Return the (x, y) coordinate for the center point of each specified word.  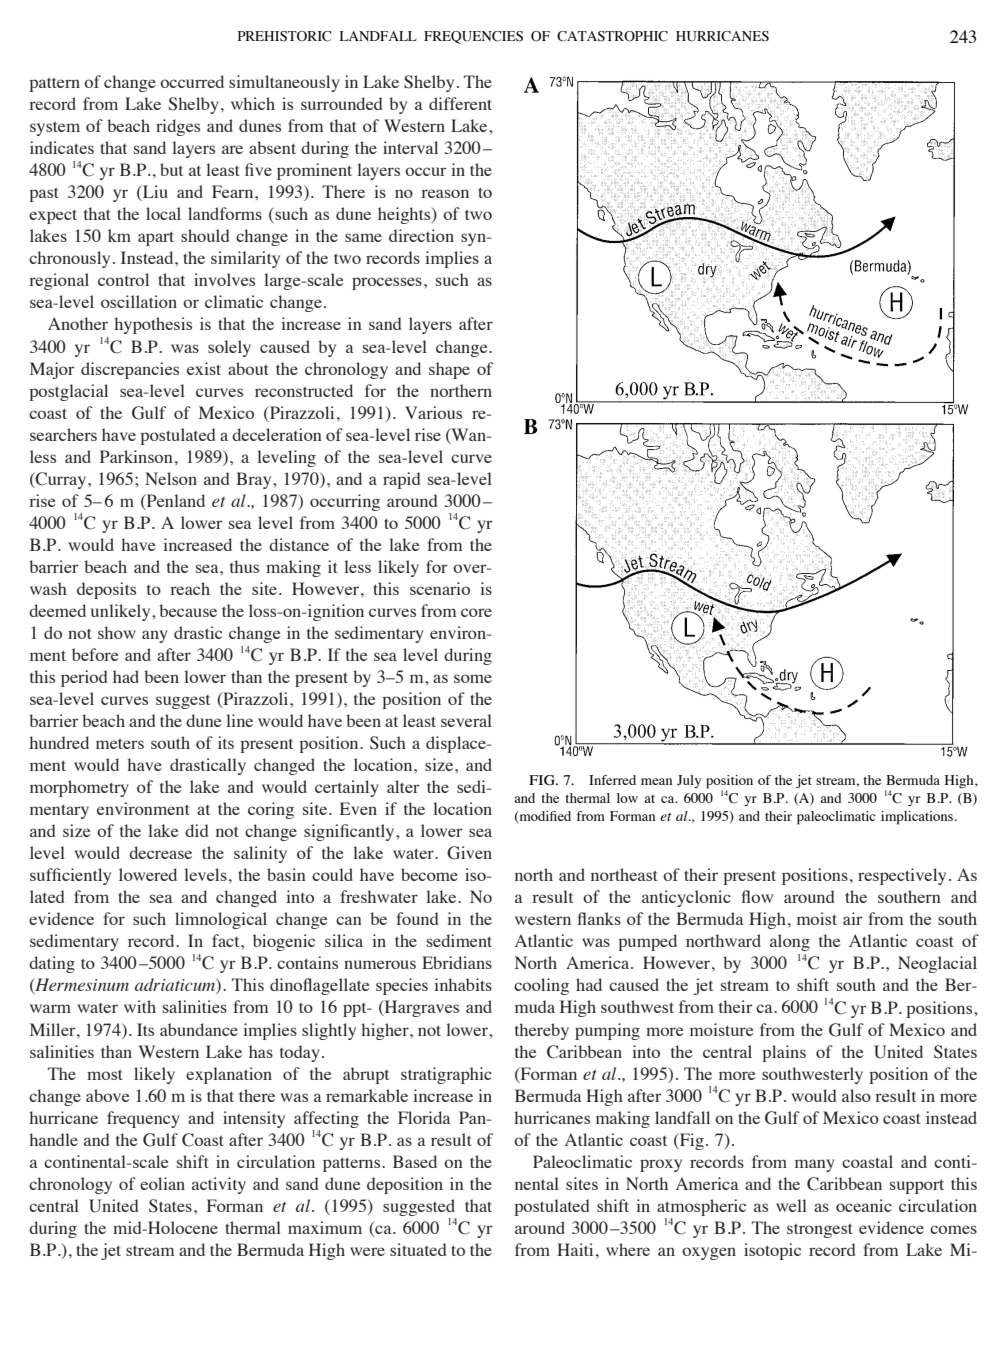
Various (433, 412)
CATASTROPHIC (612, 36)
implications (918, 818)
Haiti (575, 1249)
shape (449, 370)
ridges (178, 127)
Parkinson (136, 456)
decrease (160, 852)
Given (469, 853)
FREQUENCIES (473, 37)
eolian (162, 1183)
